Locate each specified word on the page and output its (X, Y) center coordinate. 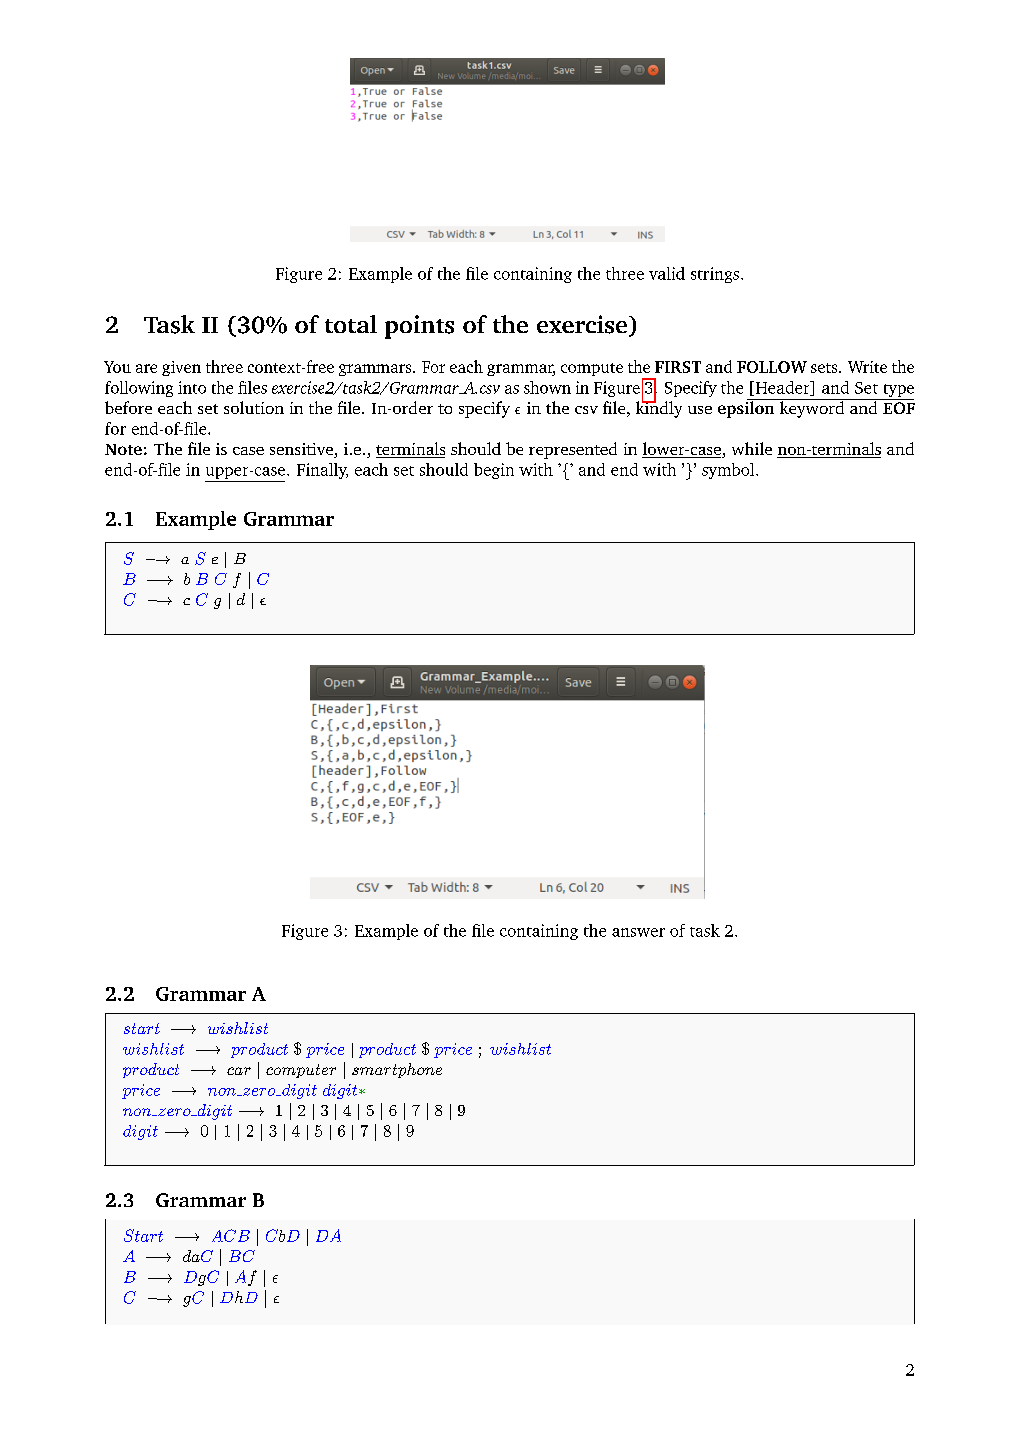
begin (494, 471)
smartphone (397, 1070)
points (419, 327)
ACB (231, 1235)
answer (638, 932)
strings (715, 275)
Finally (322, 471)
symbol (729, 471)
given (181, 368)
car (239, 1071)
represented (573, 450)
